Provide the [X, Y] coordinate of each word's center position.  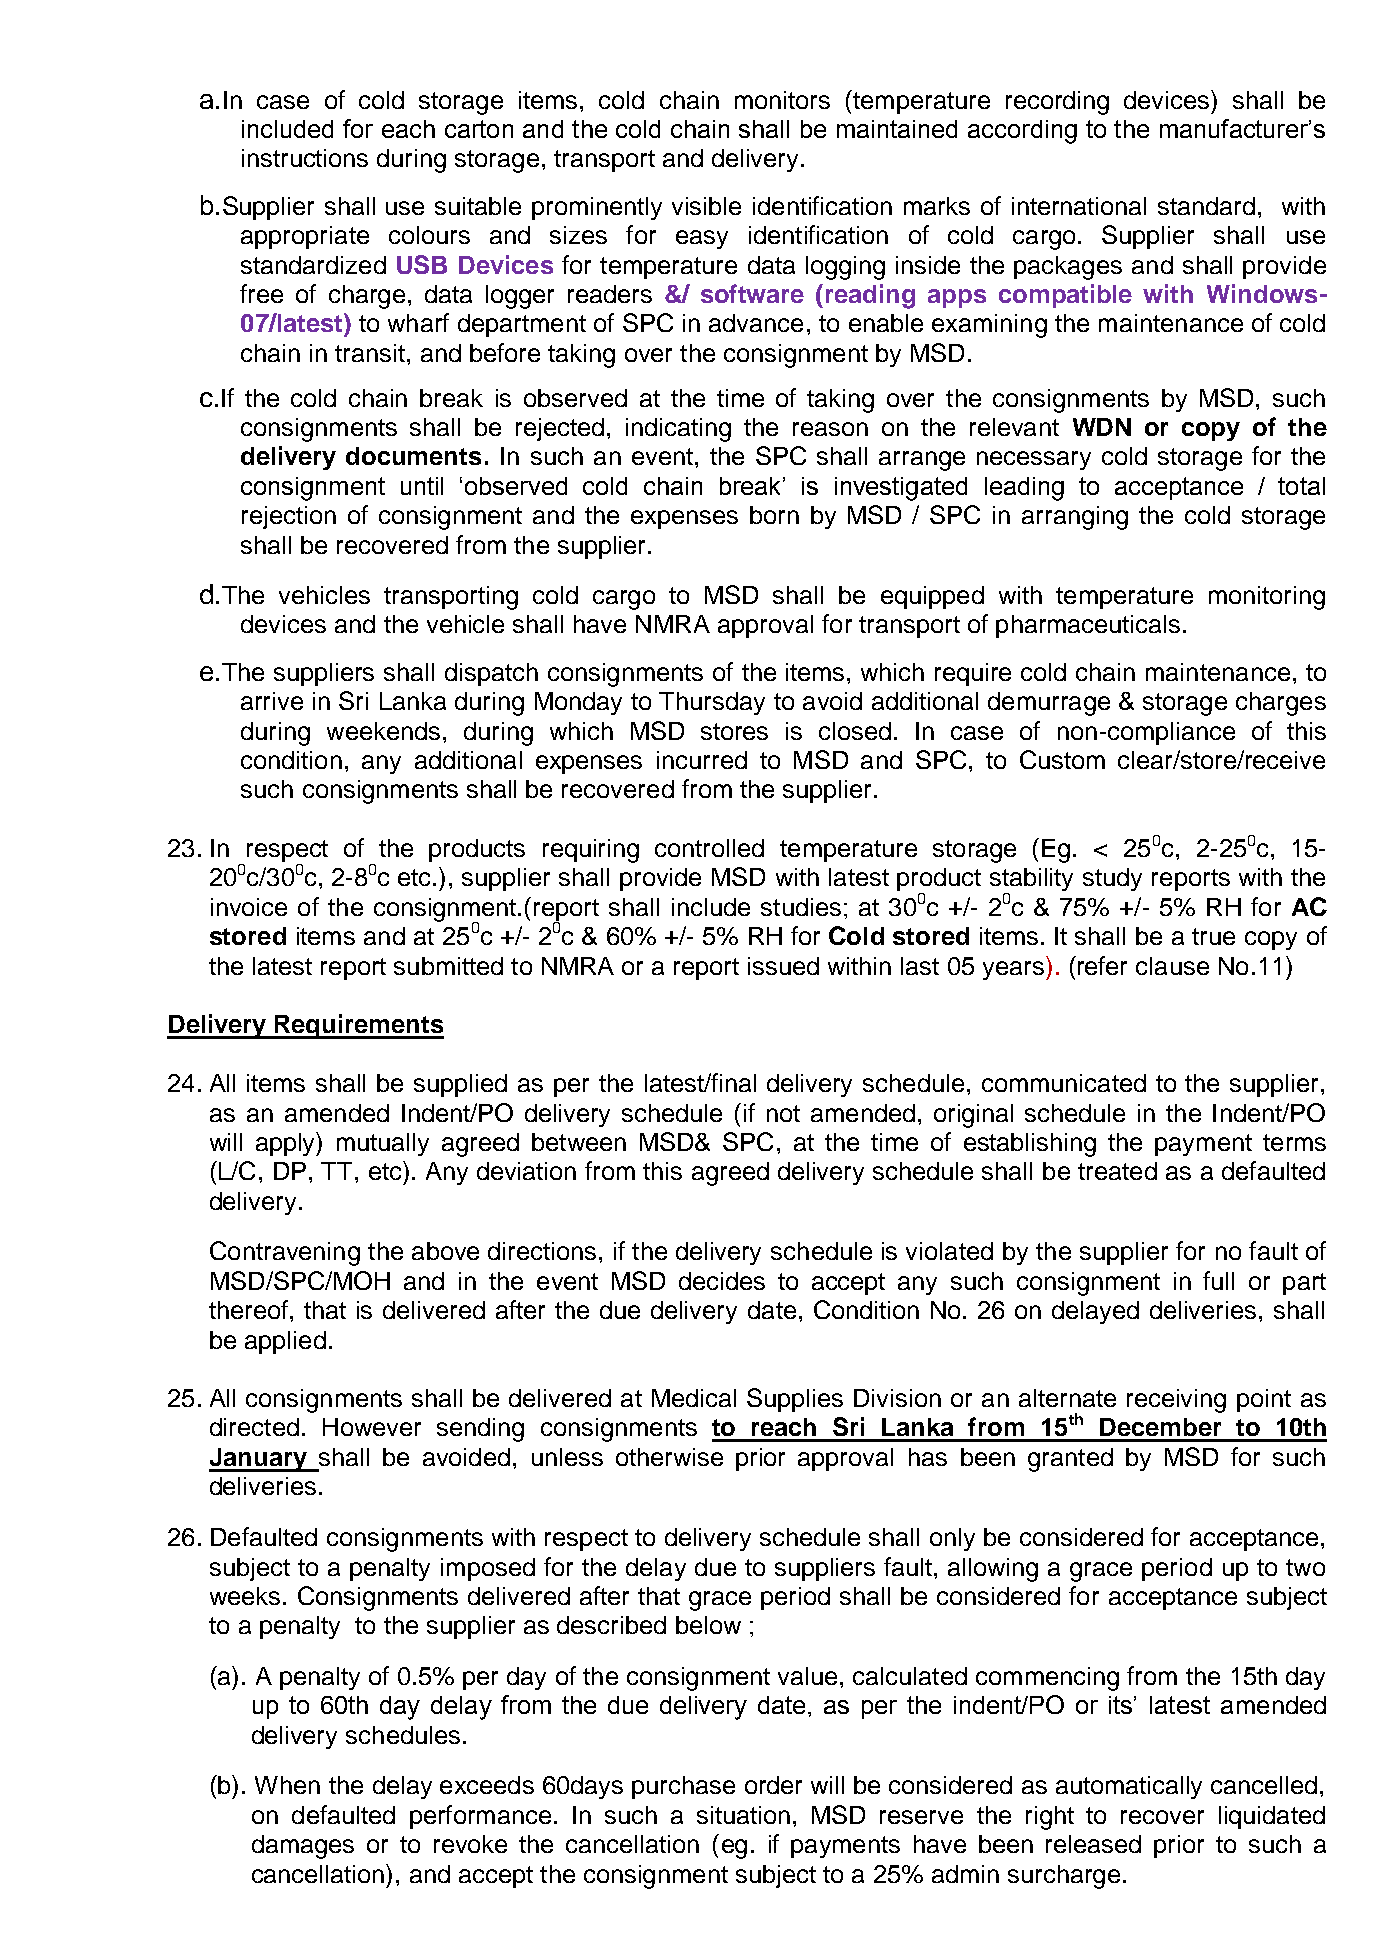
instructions [305, 158]
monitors [782, 100]
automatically [1129, 1787]
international [1079, 206]
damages [303, 1847]
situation [743, 1815]
